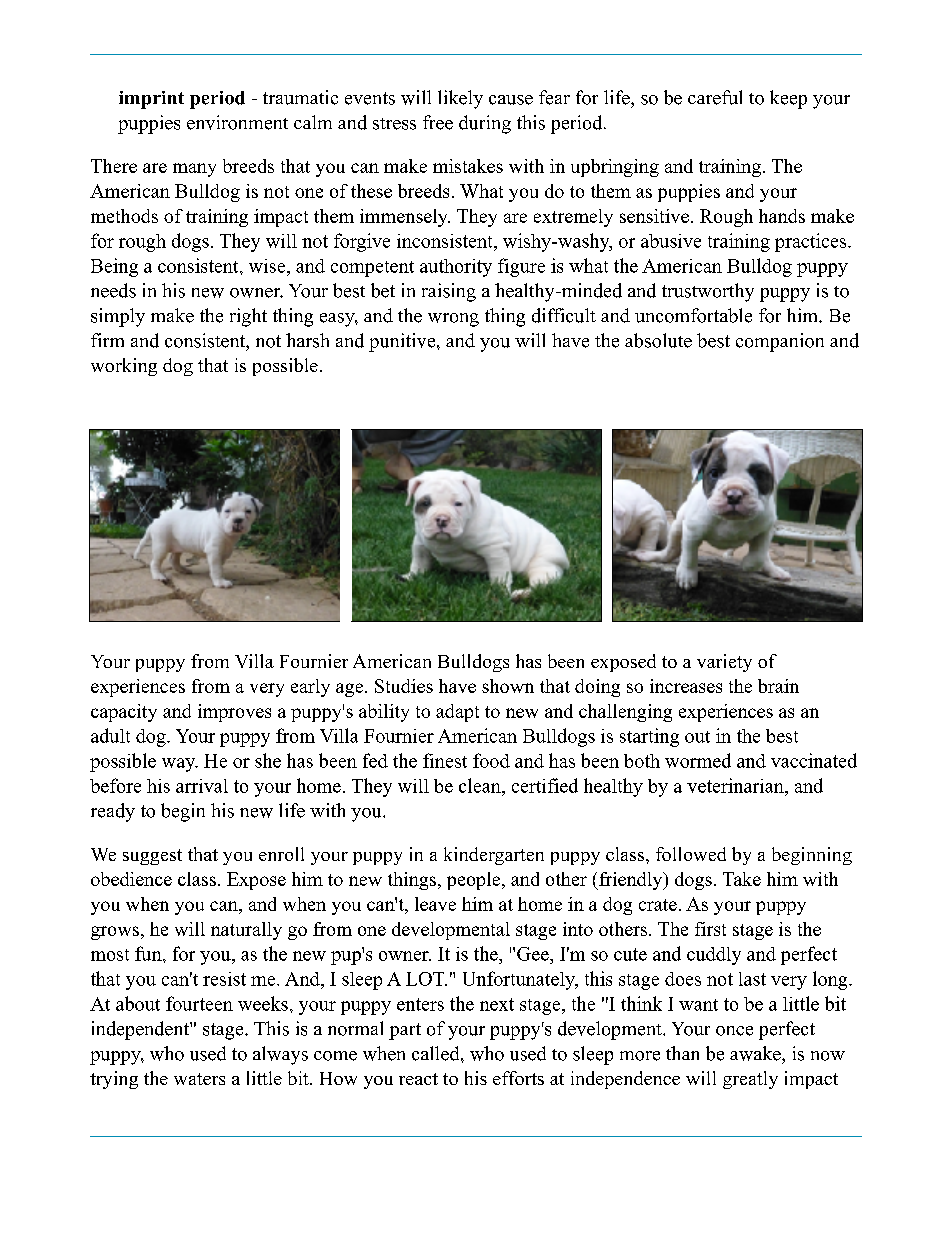 This screenshot has height=1233, width=952. What do you see at coordinates (508, 686) in the screenshot?
I see `shown` at bounding box center [508, 686].
